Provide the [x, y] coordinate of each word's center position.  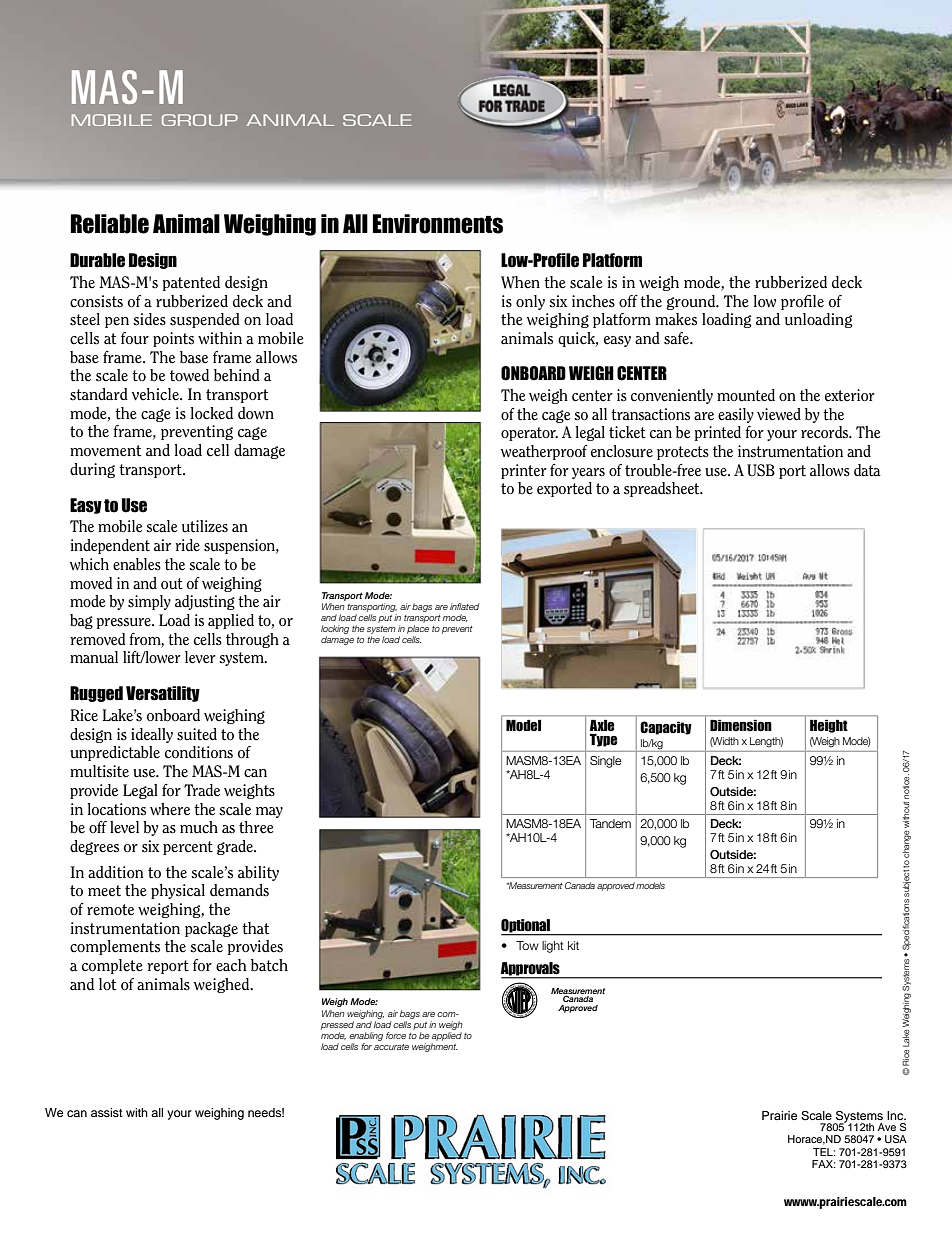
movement [105, 451]
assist [107, 1112]
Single [606, 762]
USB [761, 470]
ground [692, 302]
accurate [391, 1047]
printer [524, 471]
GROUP [200, 120]
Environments [438, 224]
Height [829, 726]
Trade [202, 790]
